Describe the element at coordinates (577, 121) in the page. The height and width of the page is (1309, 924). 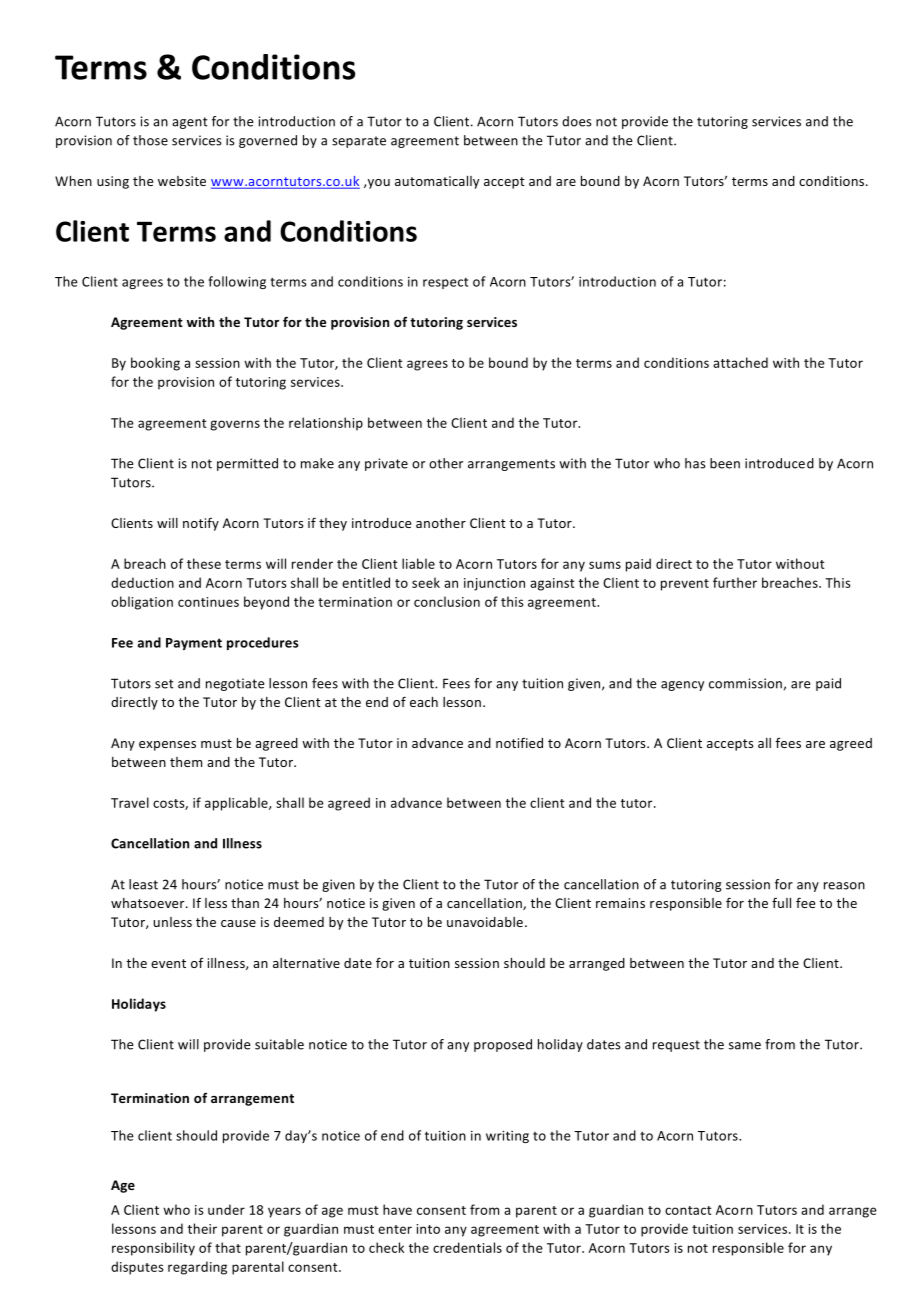
I see `does` at that location.
